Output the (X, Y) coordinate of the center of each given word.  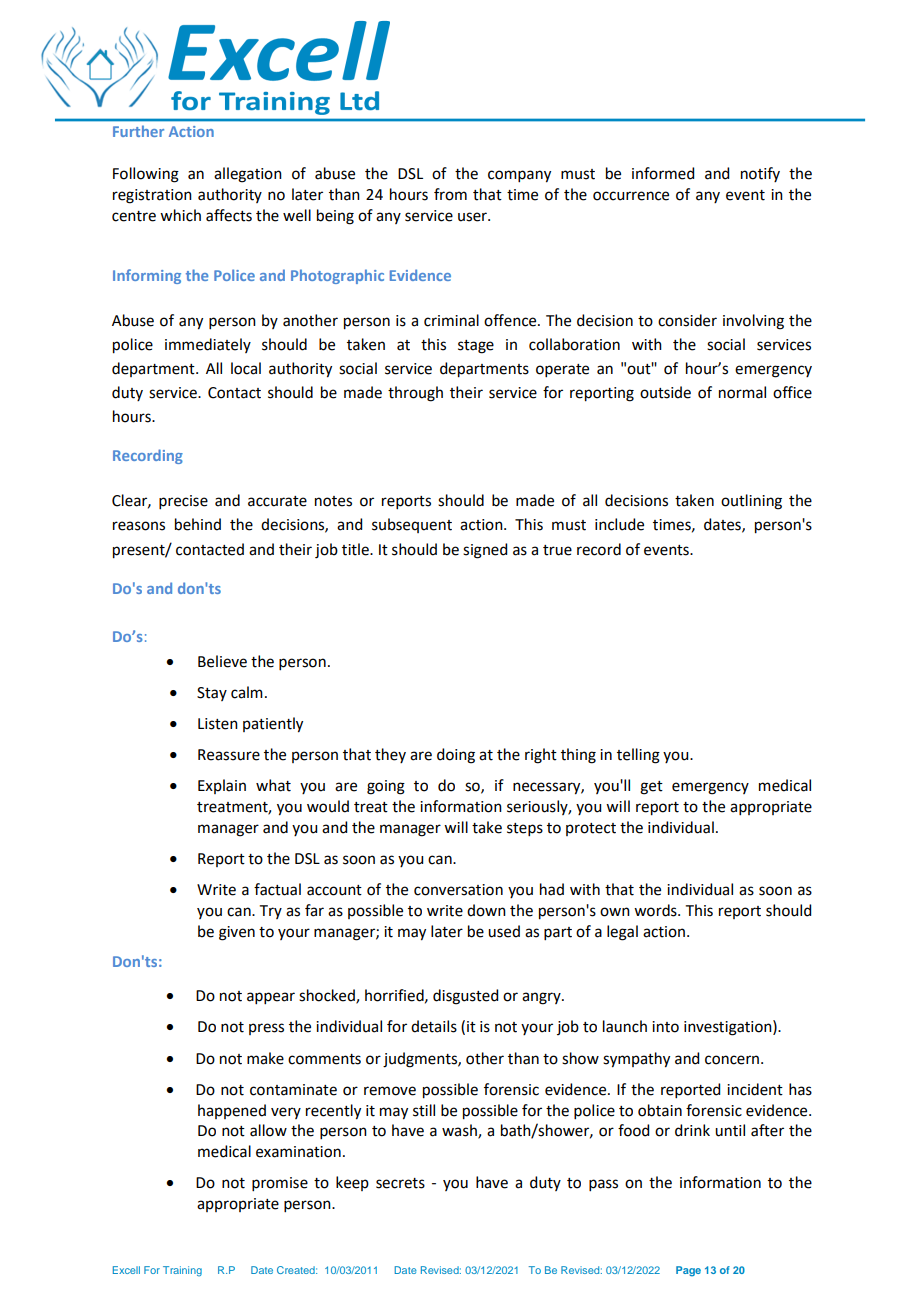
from (450, 194)
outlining (751, 502)
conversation (458, 890)
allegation (248, 175)
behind (198, 524)
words (656, 910)
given (237, 933)
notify (760, 174)
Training (182, 1271)
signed (485, 551)
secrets (400, 1183)
